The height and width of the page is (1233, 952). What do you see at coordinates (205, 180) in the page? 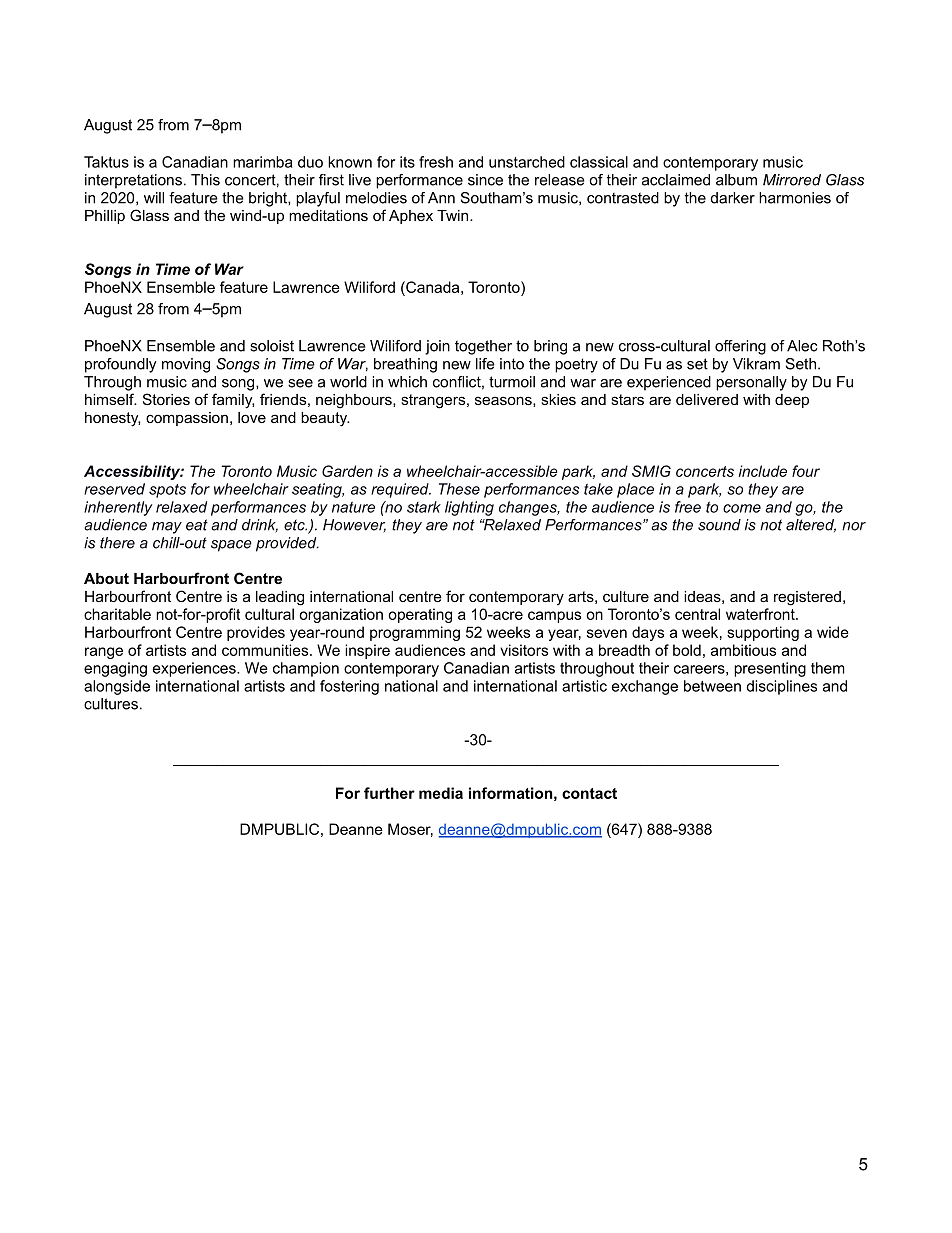
I see `This` at bounding box center [205, 180].
